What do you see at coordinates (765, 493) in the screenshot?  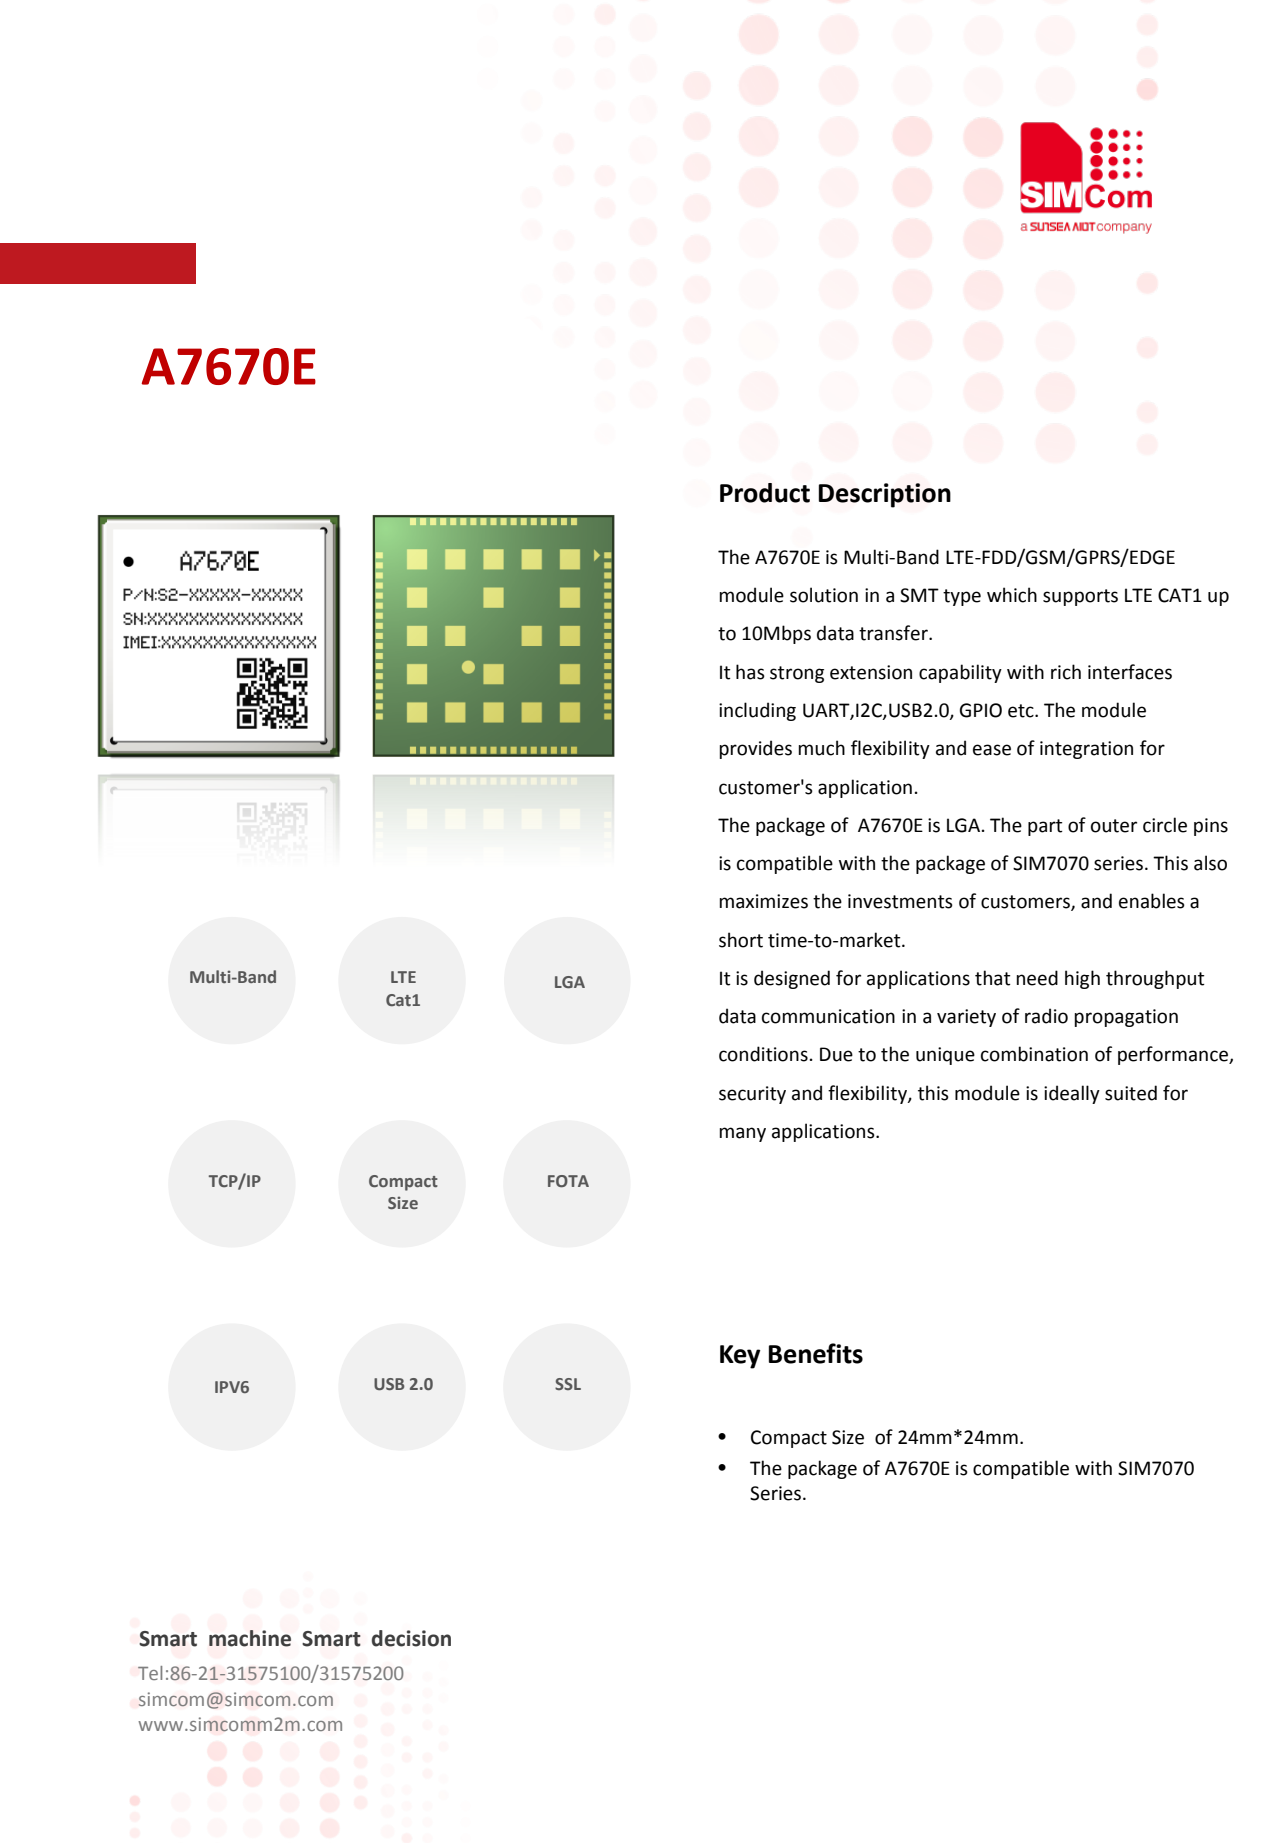 I see `Product` at bounding box center [765, 493].
